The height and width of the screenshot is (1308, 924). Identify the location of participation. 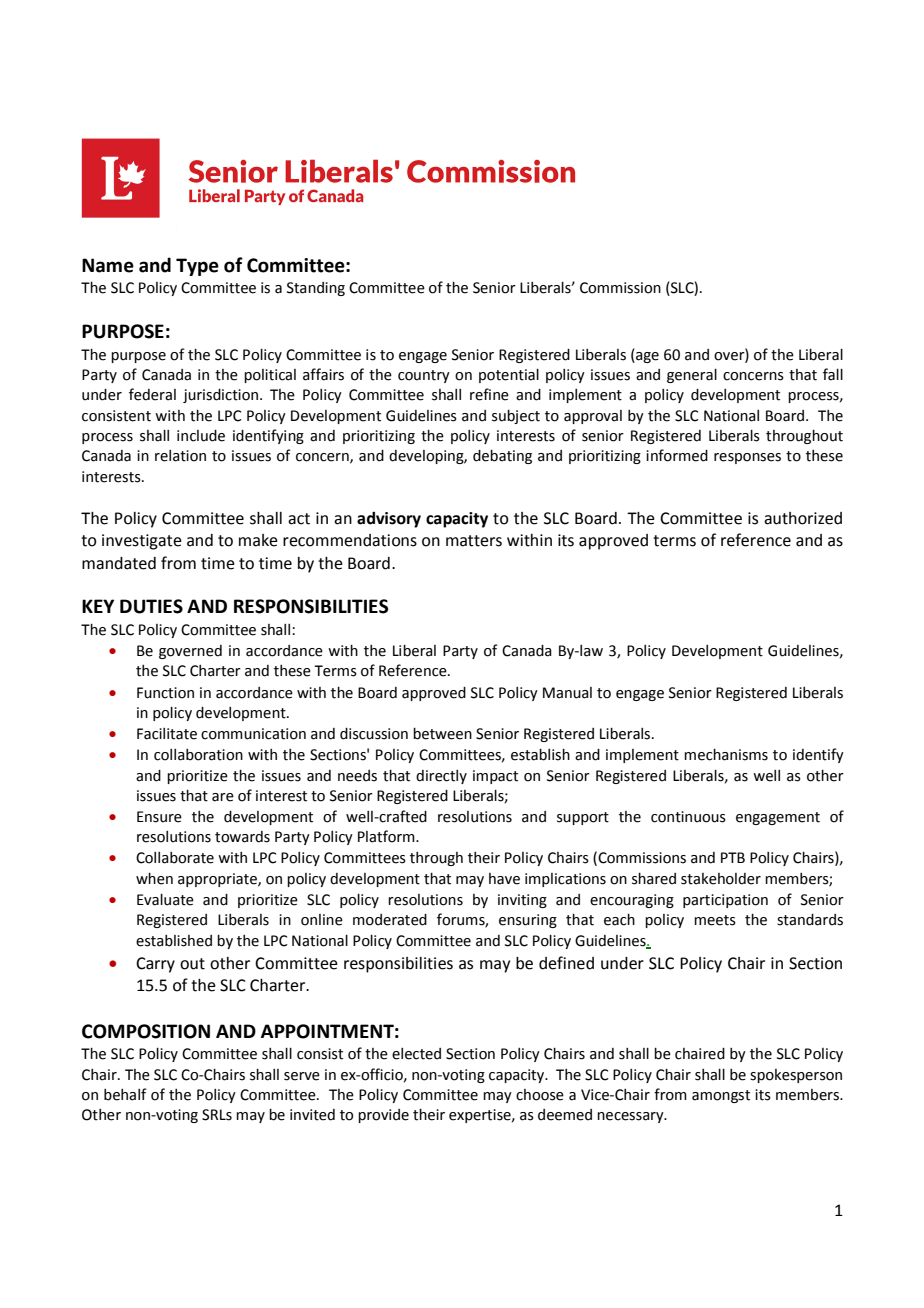
(725, 901).
